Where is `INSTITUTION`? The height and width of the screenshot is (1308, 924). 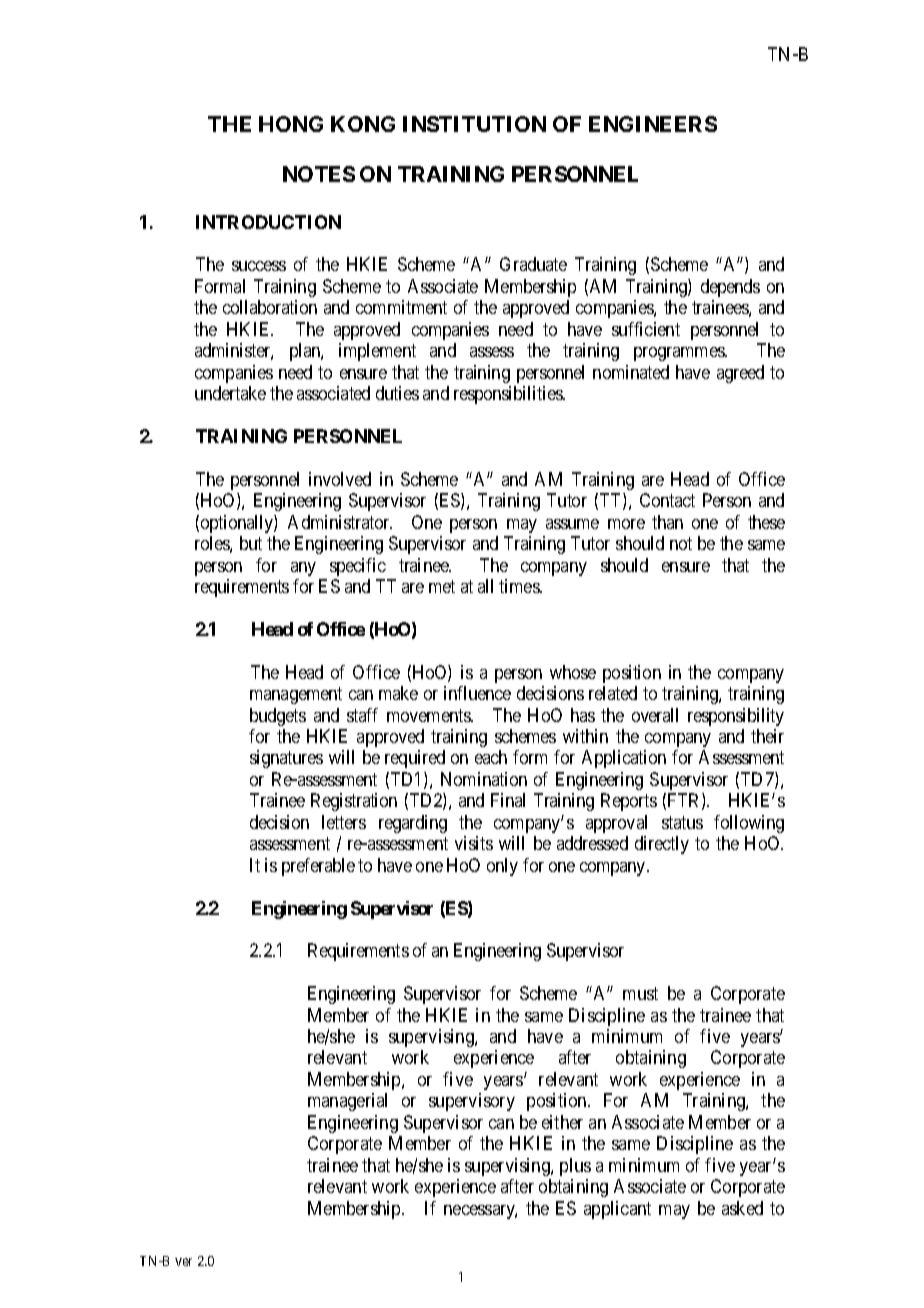
INSTITUTION is located at coordinates (474, 124).
